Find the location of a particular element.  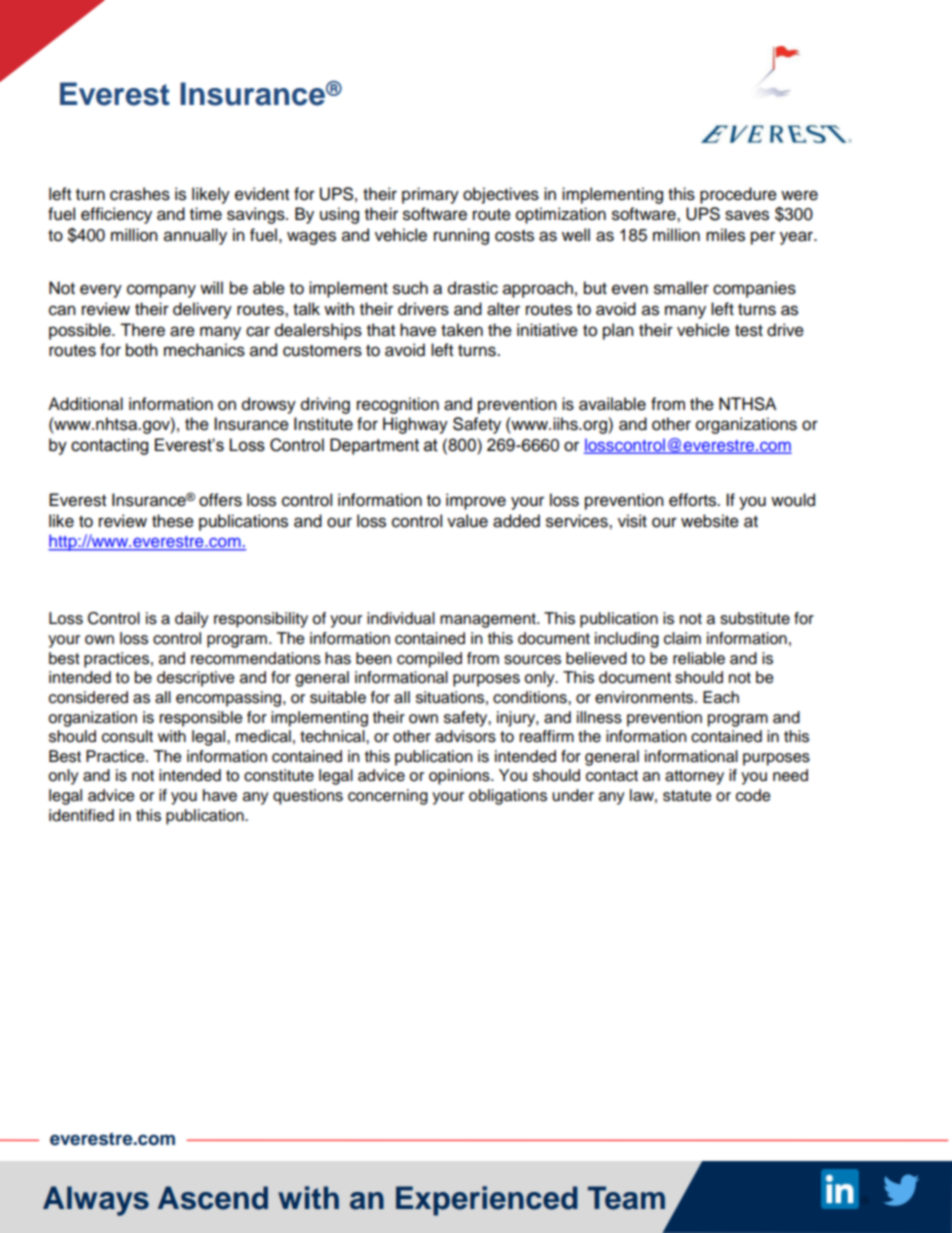

miles is located at coordinates (725, 235).
